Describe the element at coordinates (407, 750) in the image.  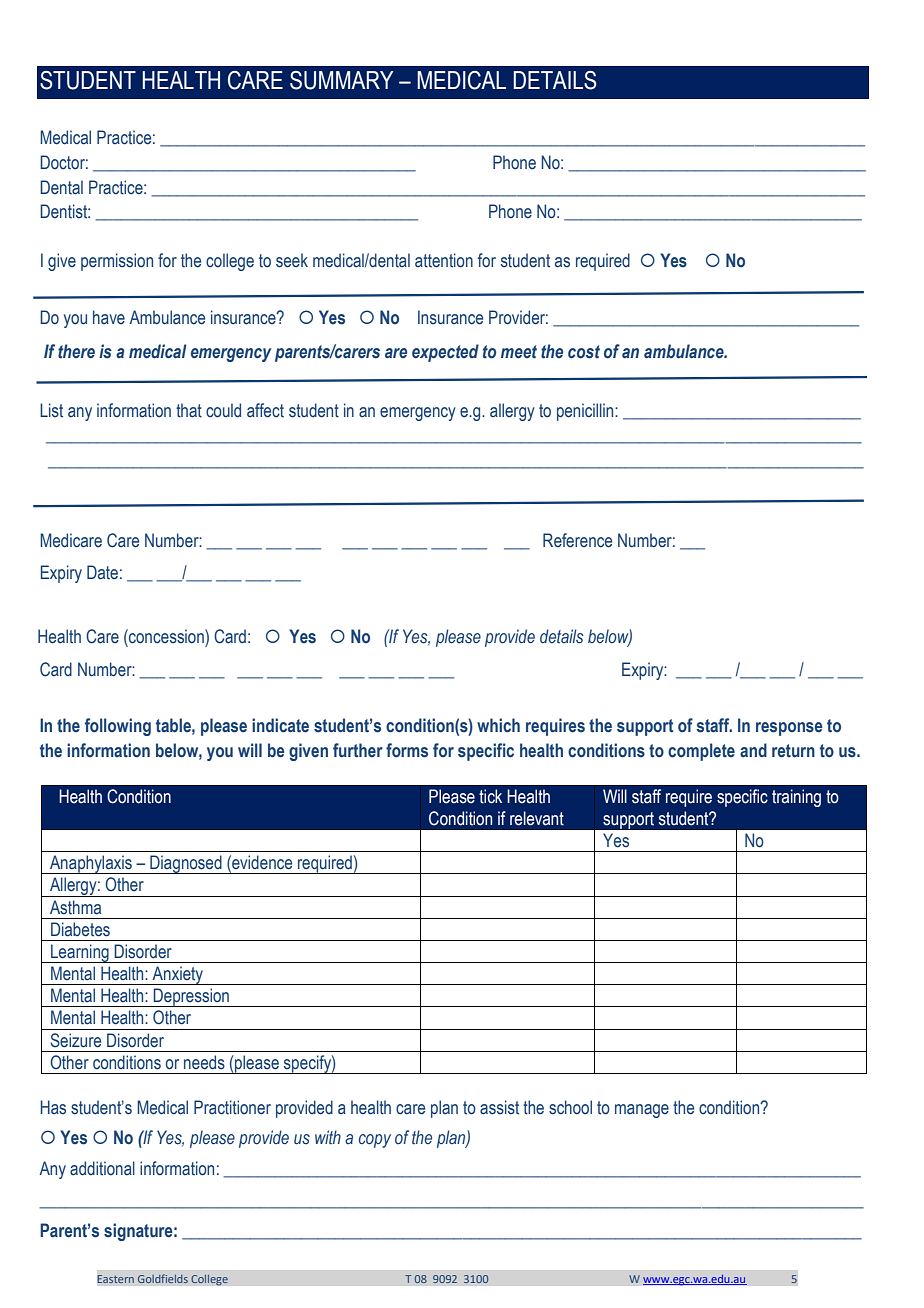
I see `forms` at that location.
